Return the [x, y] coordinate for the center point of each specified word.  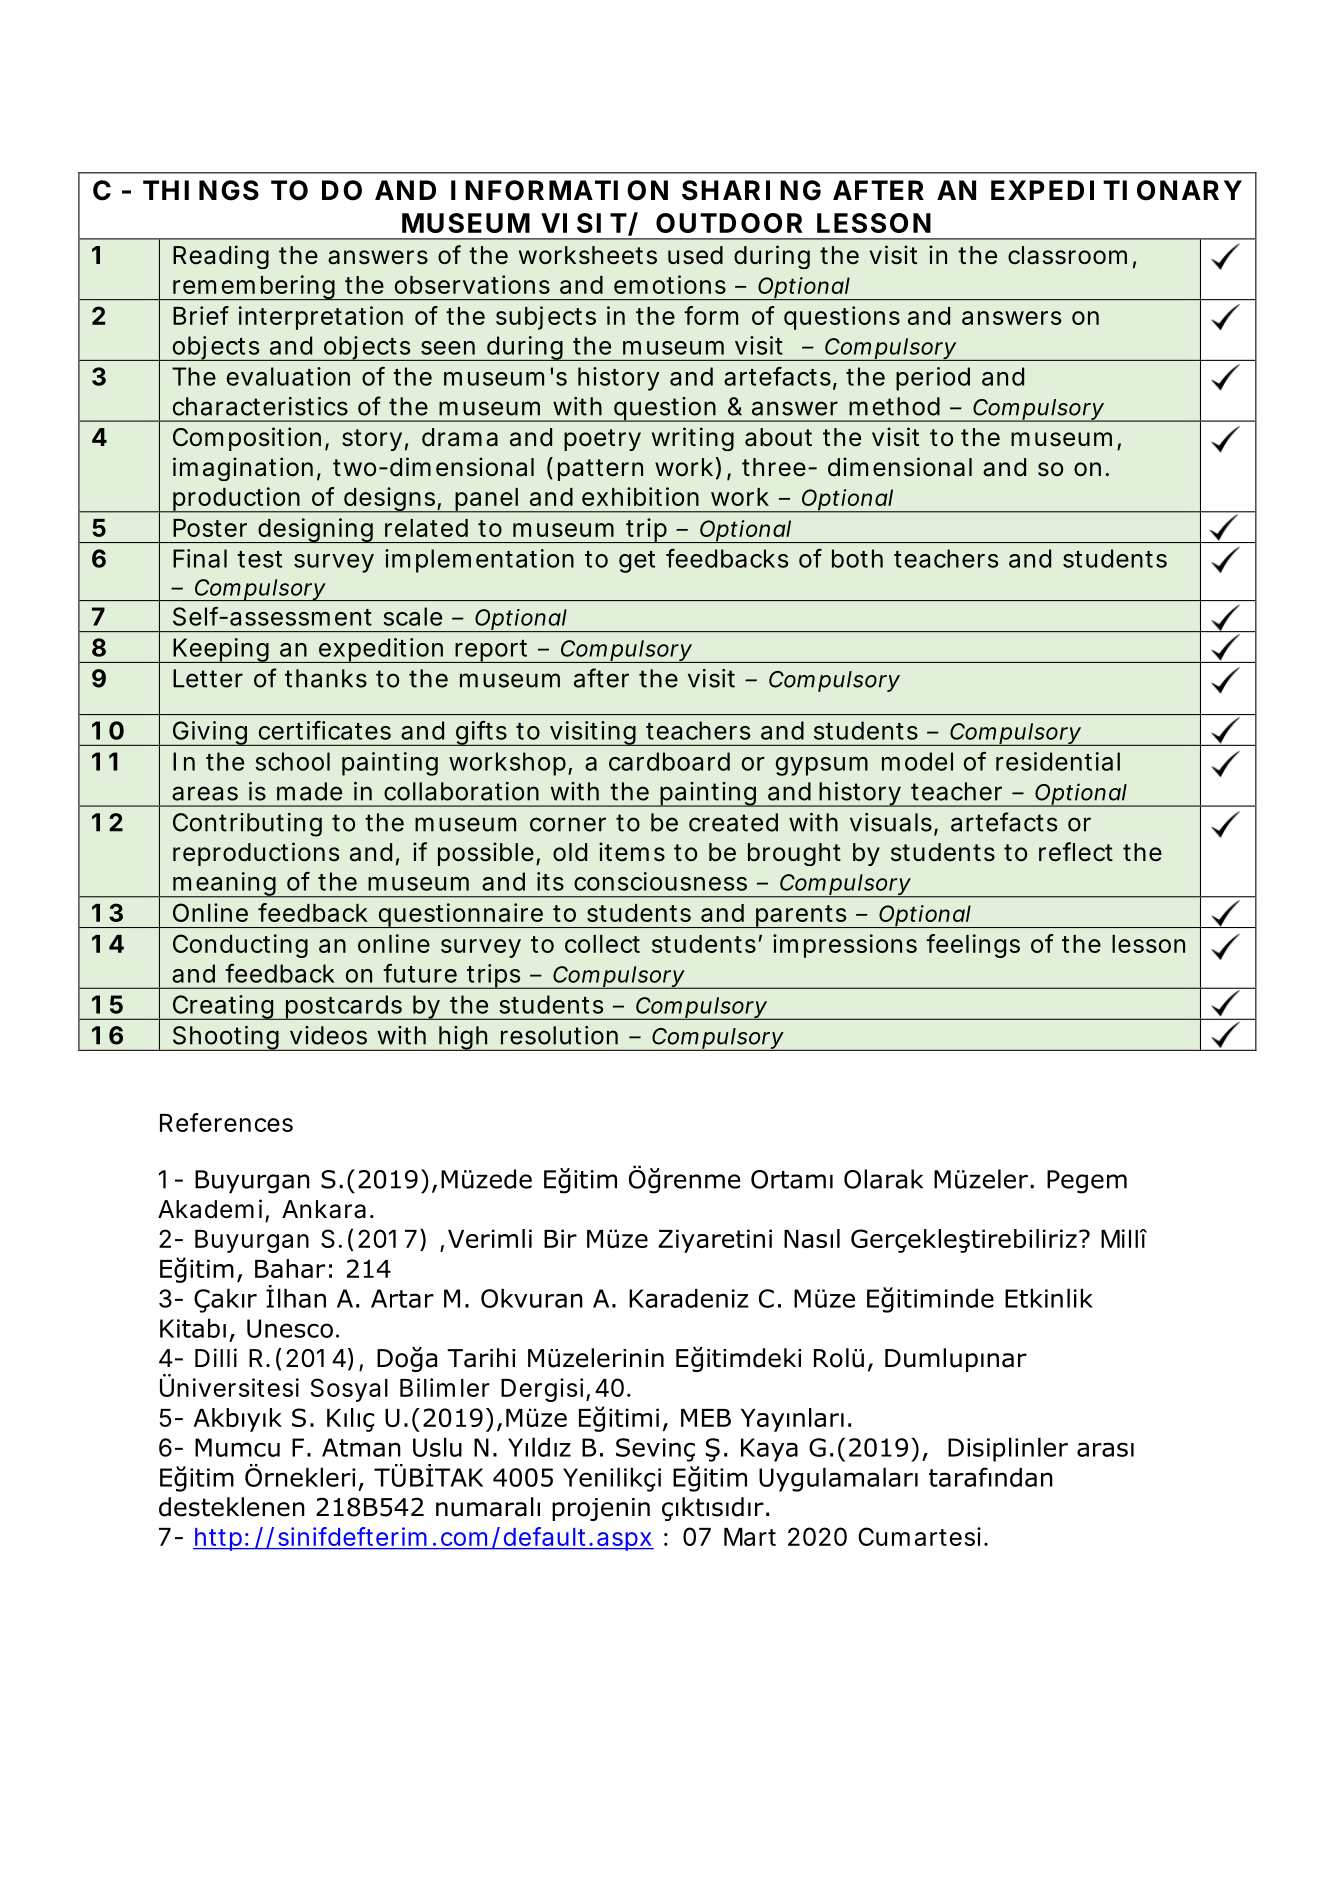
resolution [559, 1035]
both [857, 558]
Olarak [883, 1179]
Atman [361, 1447]
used [695, 255]
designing [316, 530]
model [917, 761]
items [632, 852]
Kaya [769, 1450]
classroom [1067, 255]
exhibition [640, 496]
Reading [221, 257]
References [226, 1122]
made [309, 791]
